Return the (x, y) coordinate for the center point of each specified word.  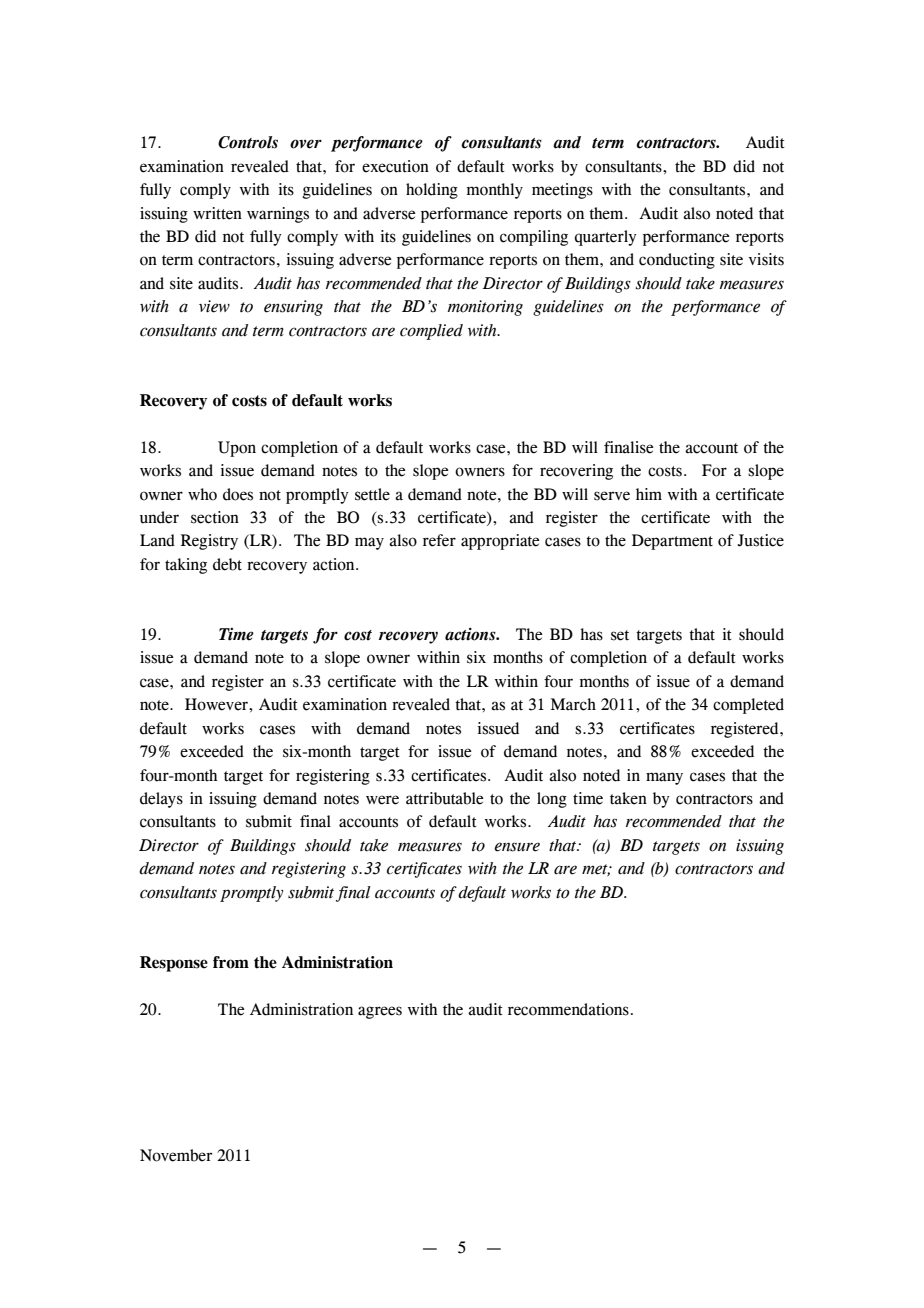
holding (432, 191)
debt (227, 564)
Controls (248, 142)
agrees (380, 1012)
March (573, 704)
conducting (677, 261)
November (176, 1155)
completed (748, 706)
